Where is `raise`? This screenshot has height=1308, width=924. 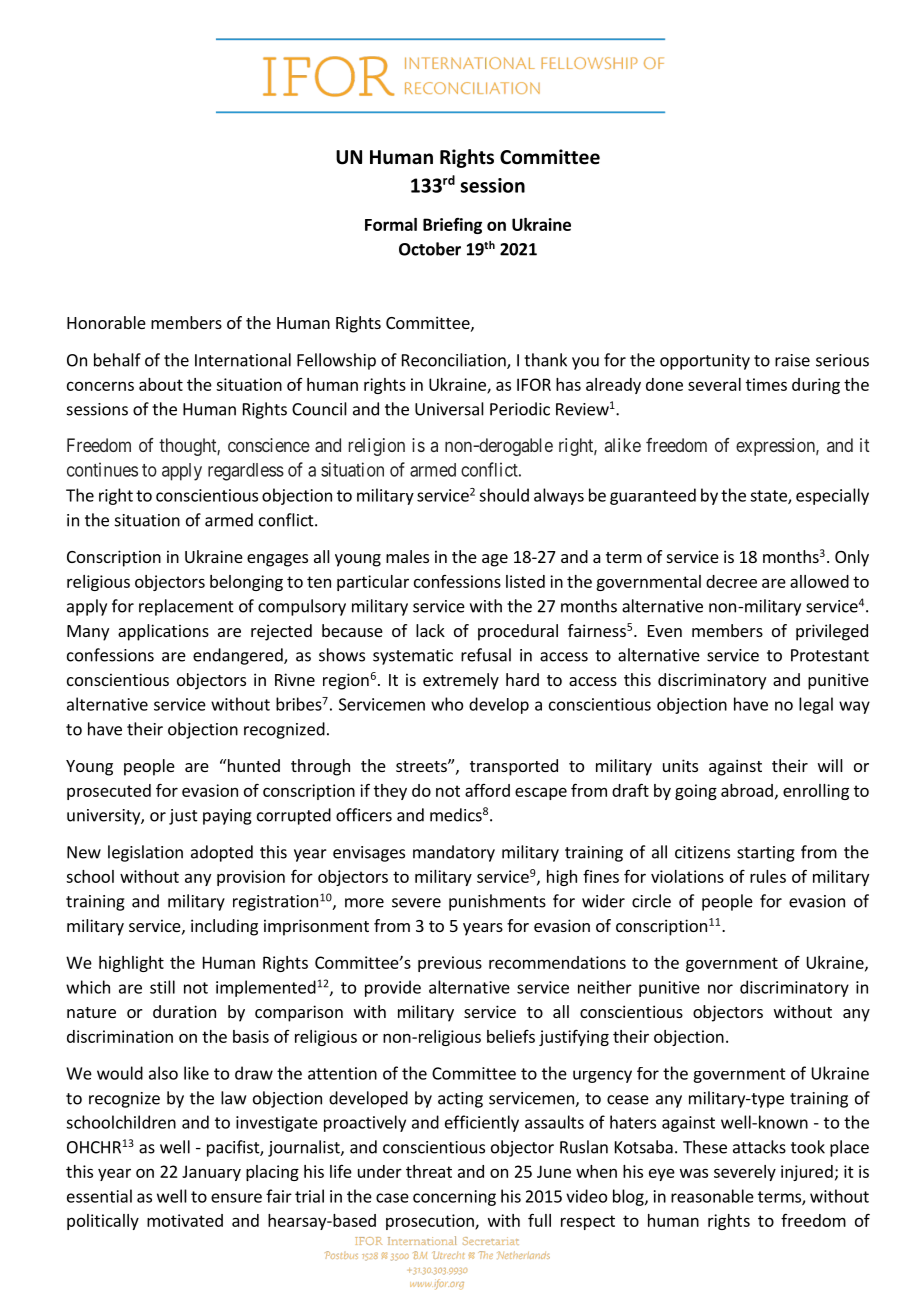 raise is located at coordinates (792, 360).
